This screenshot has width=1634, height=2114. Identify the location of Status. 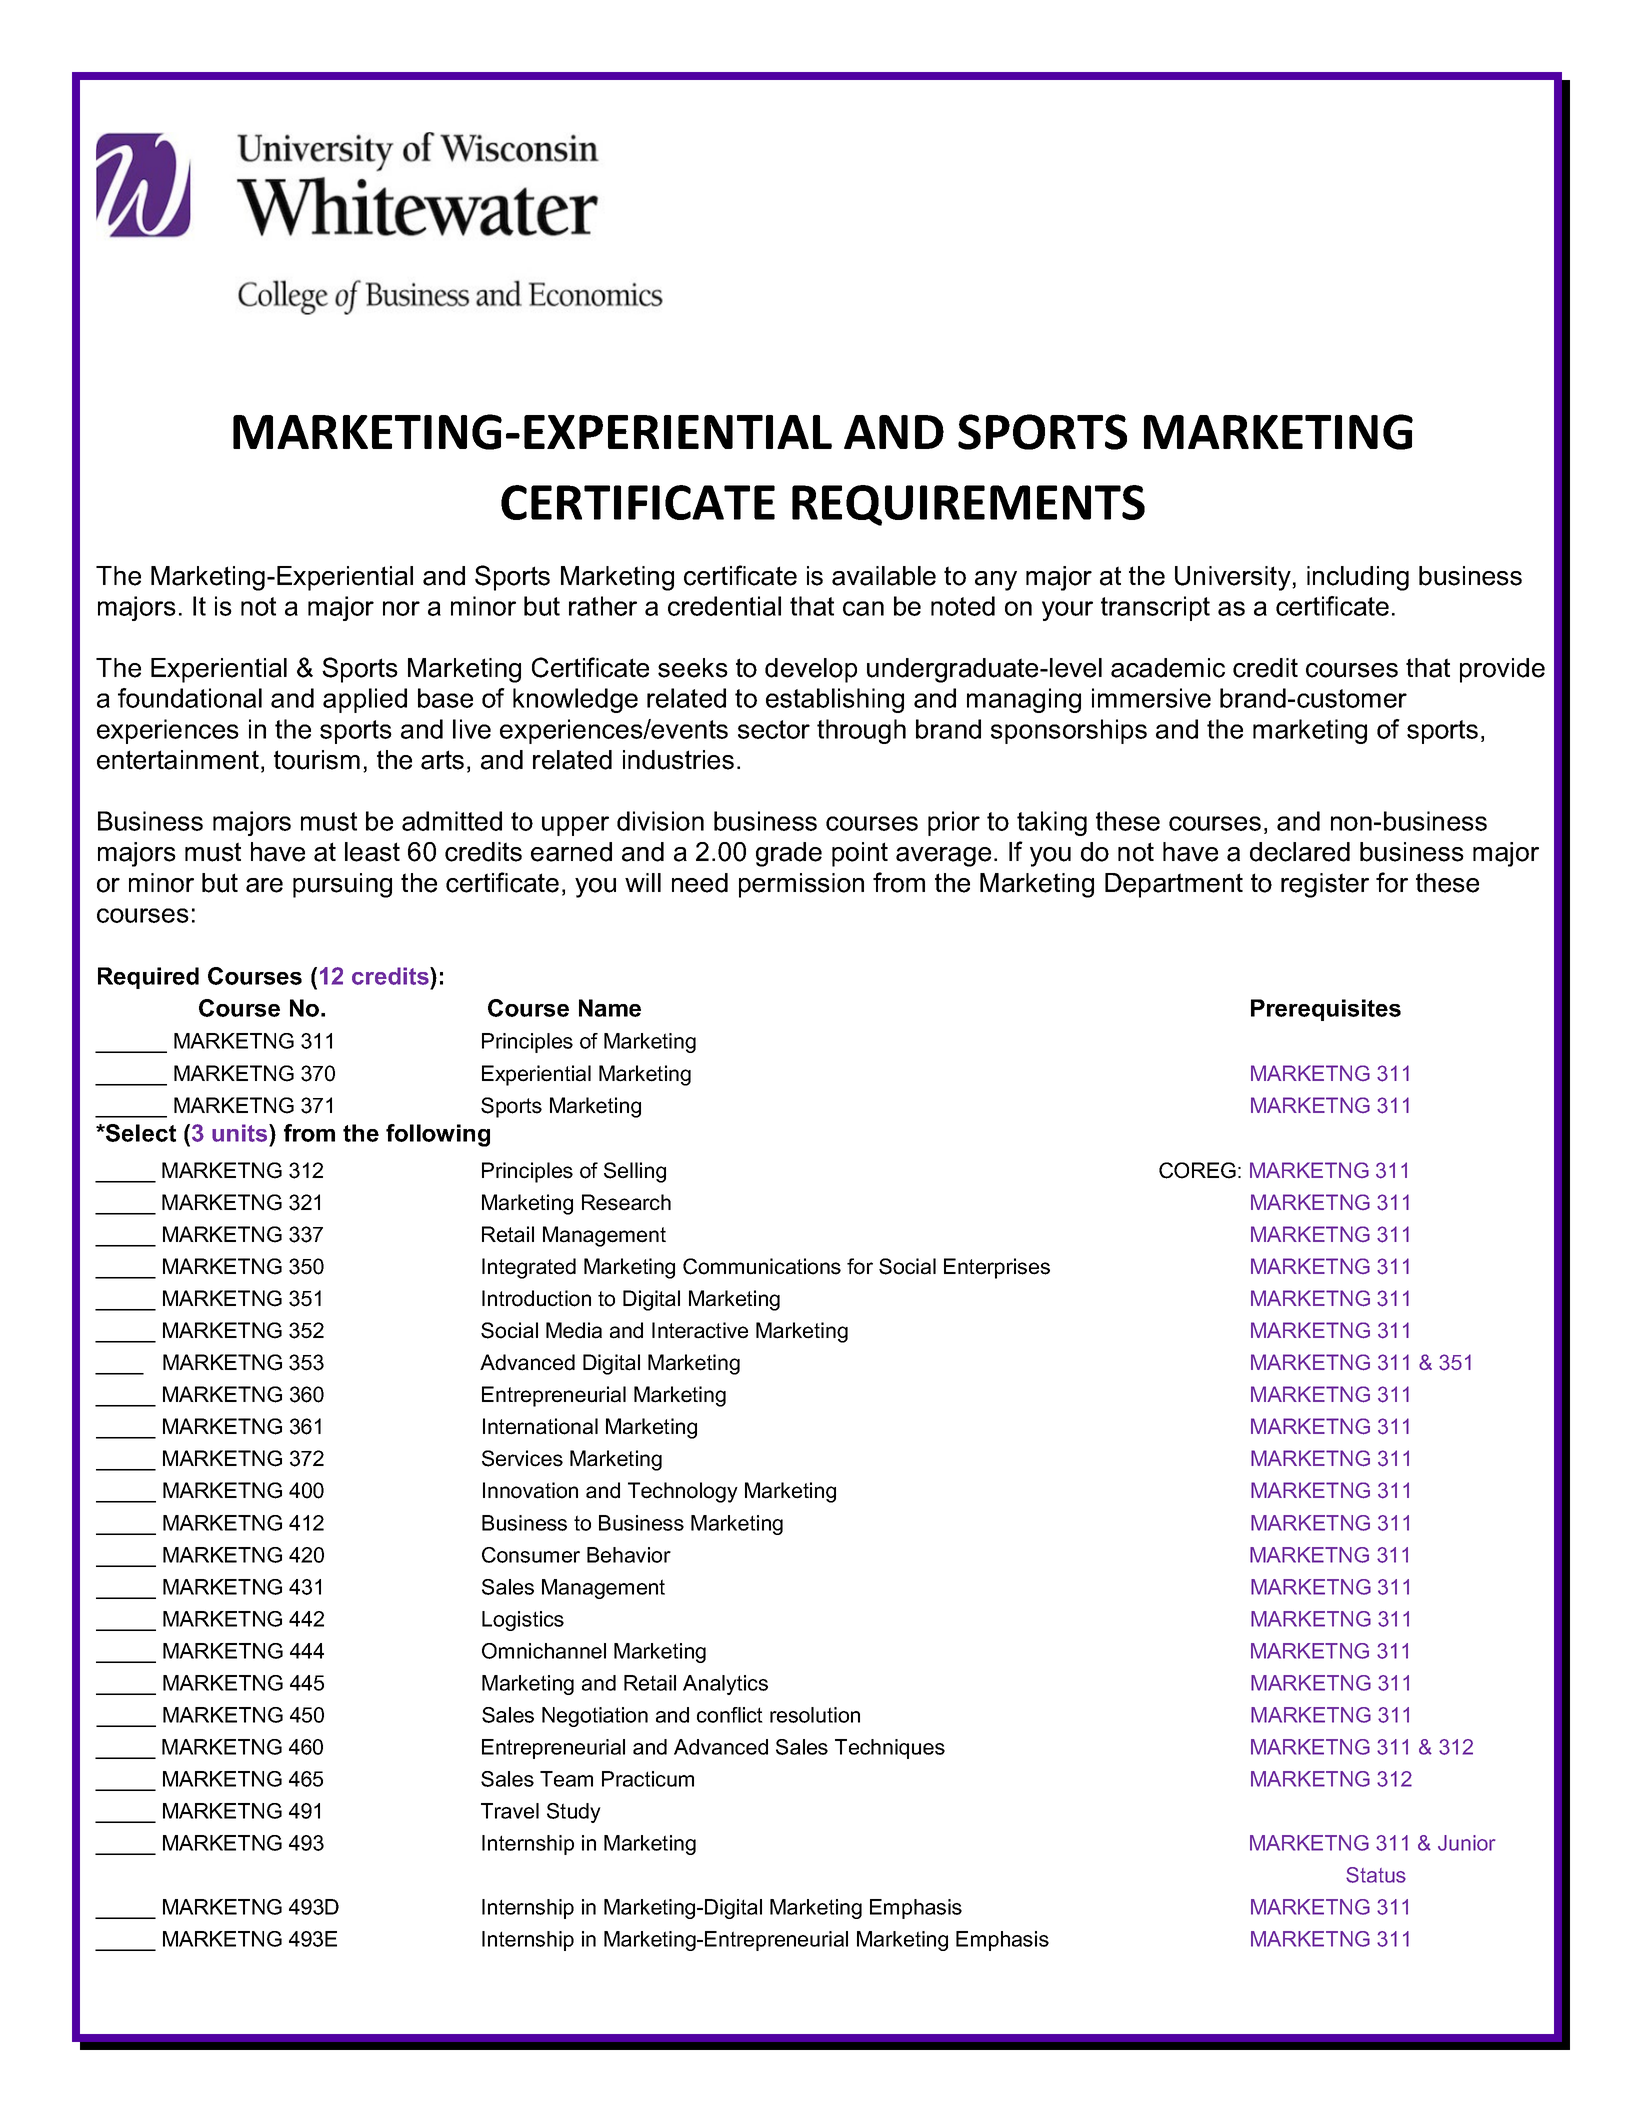
(1376, 1875).
